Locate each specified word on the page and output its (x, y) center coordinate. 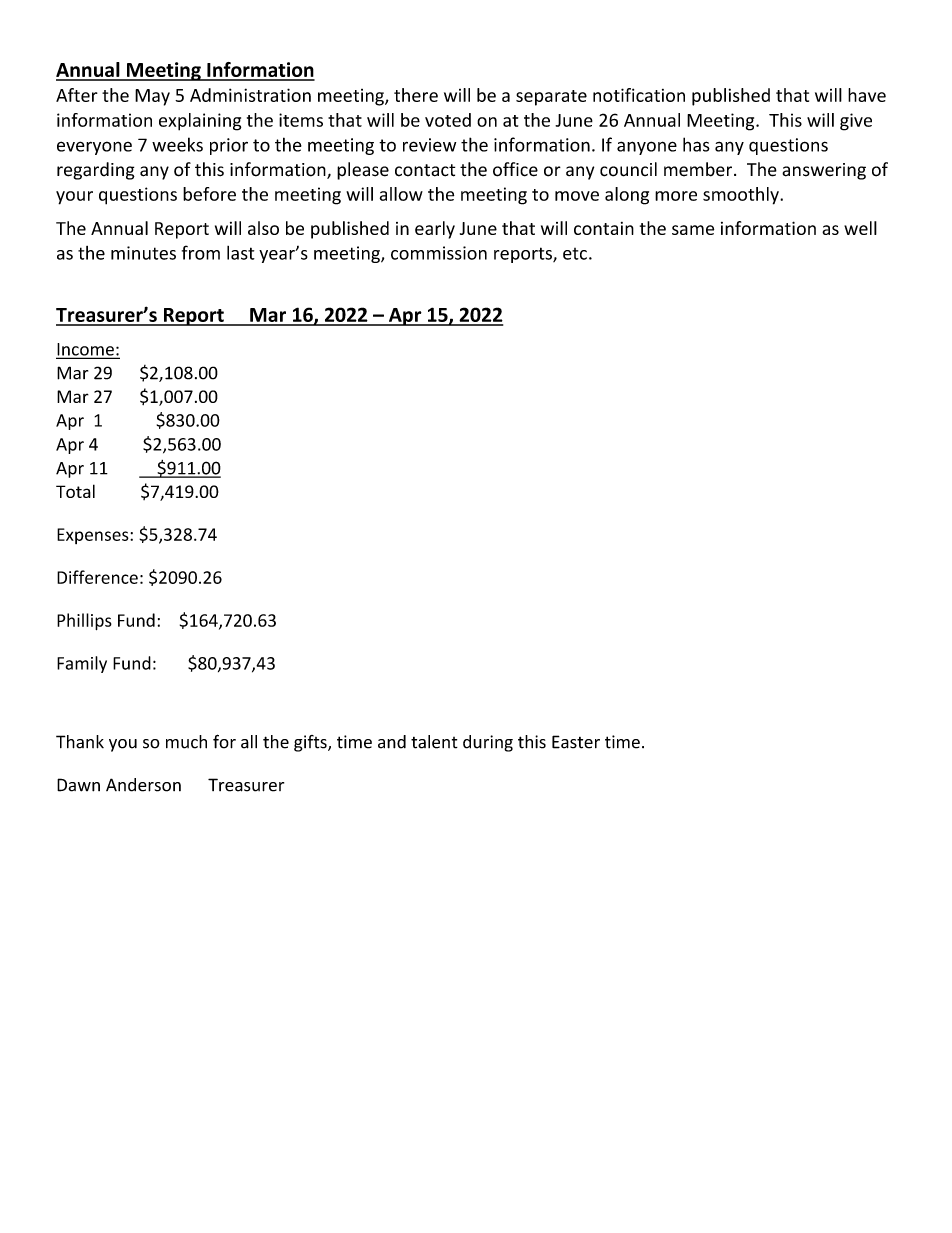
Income (86, 350)
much (186, 742)
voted (448, 120)
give (856, 122)
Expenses (94, 536)
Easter (576, 742)
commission (439, 253)
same (693, 230)
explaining (200, 122)
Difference (97, 577)
